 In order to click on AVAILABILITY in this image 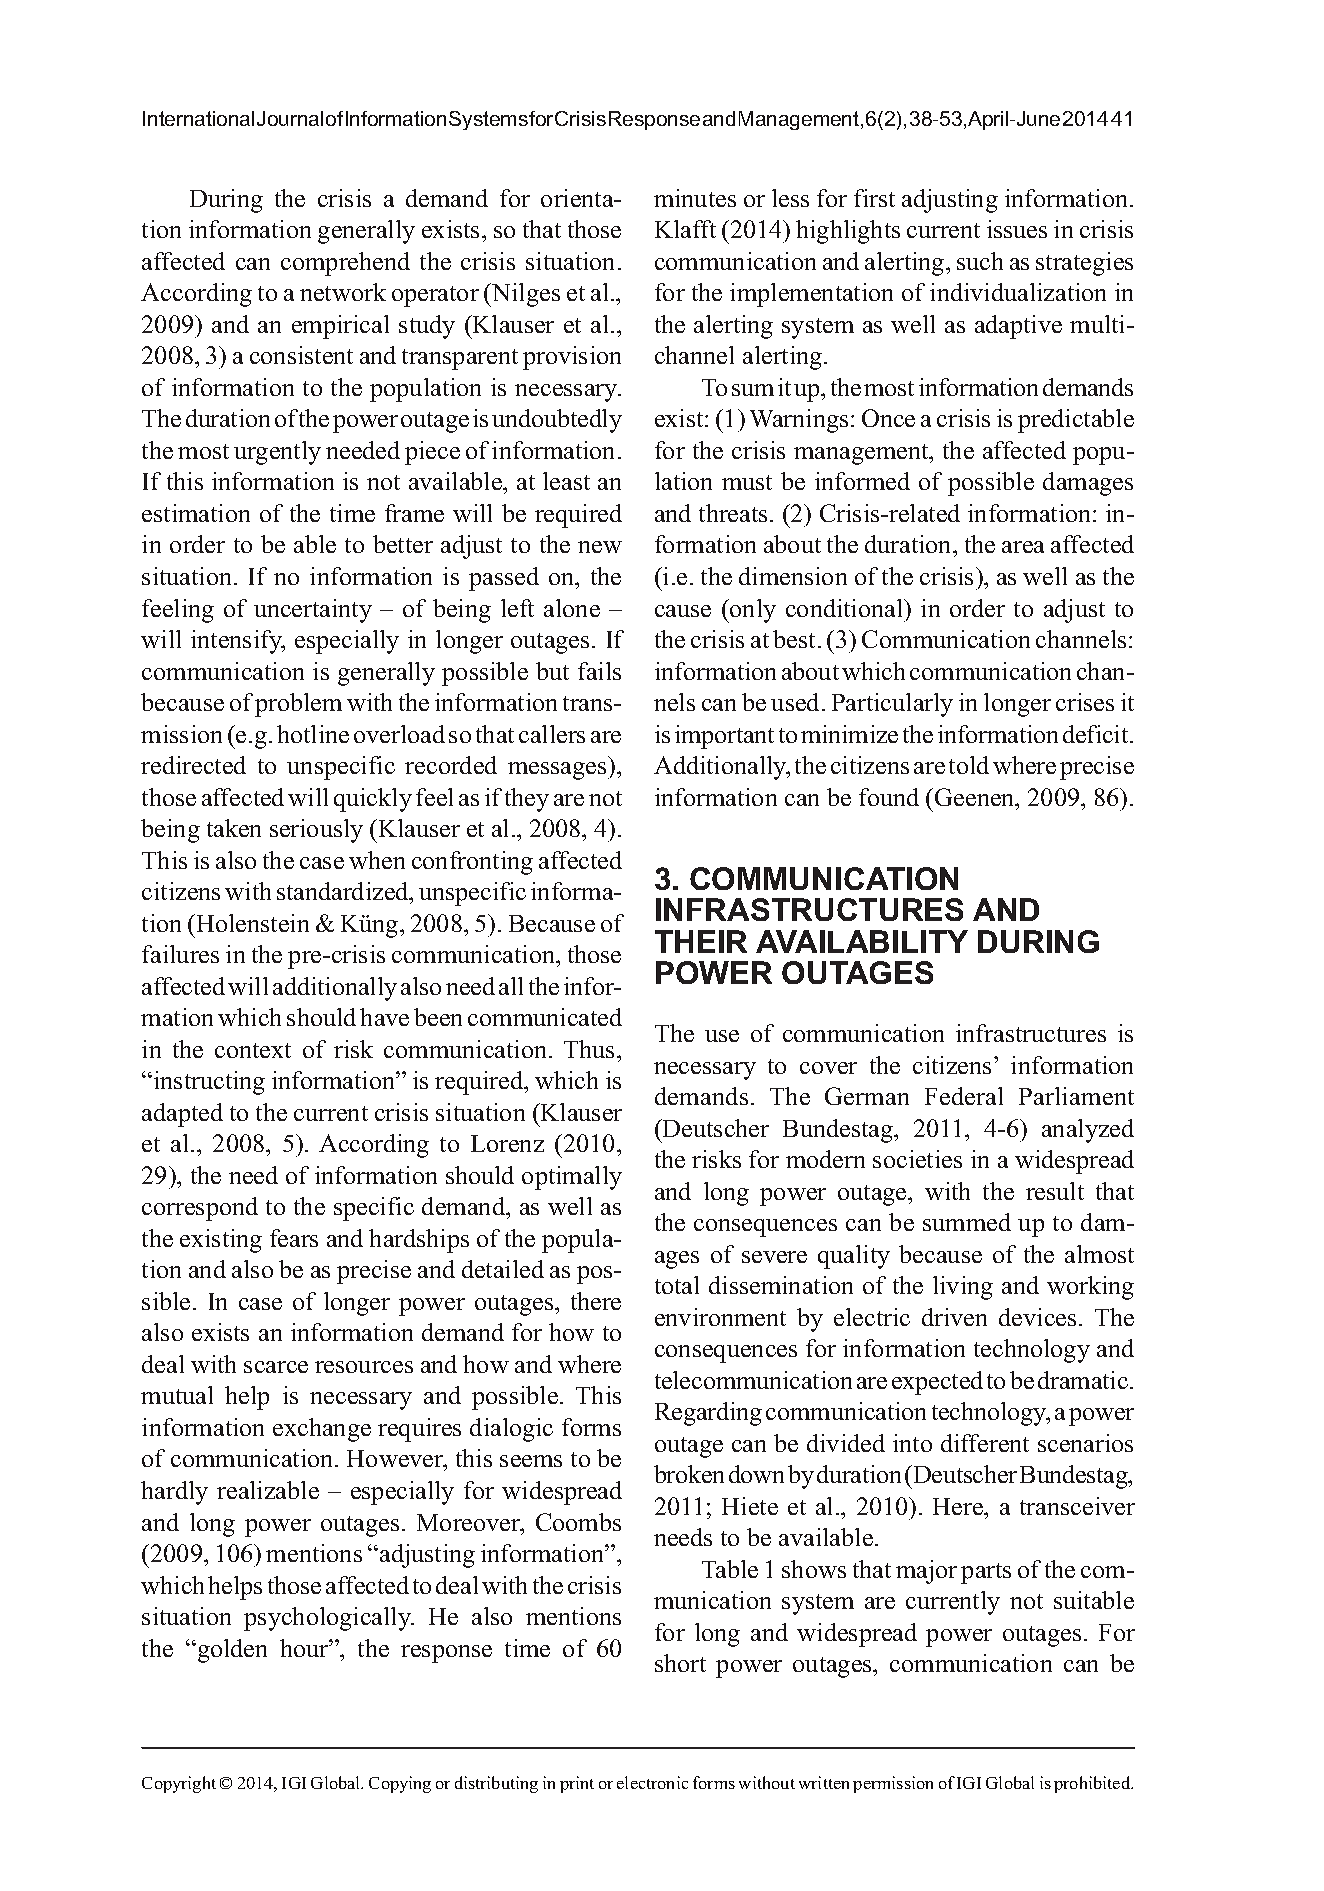, I will do `click(862, 941)`.
